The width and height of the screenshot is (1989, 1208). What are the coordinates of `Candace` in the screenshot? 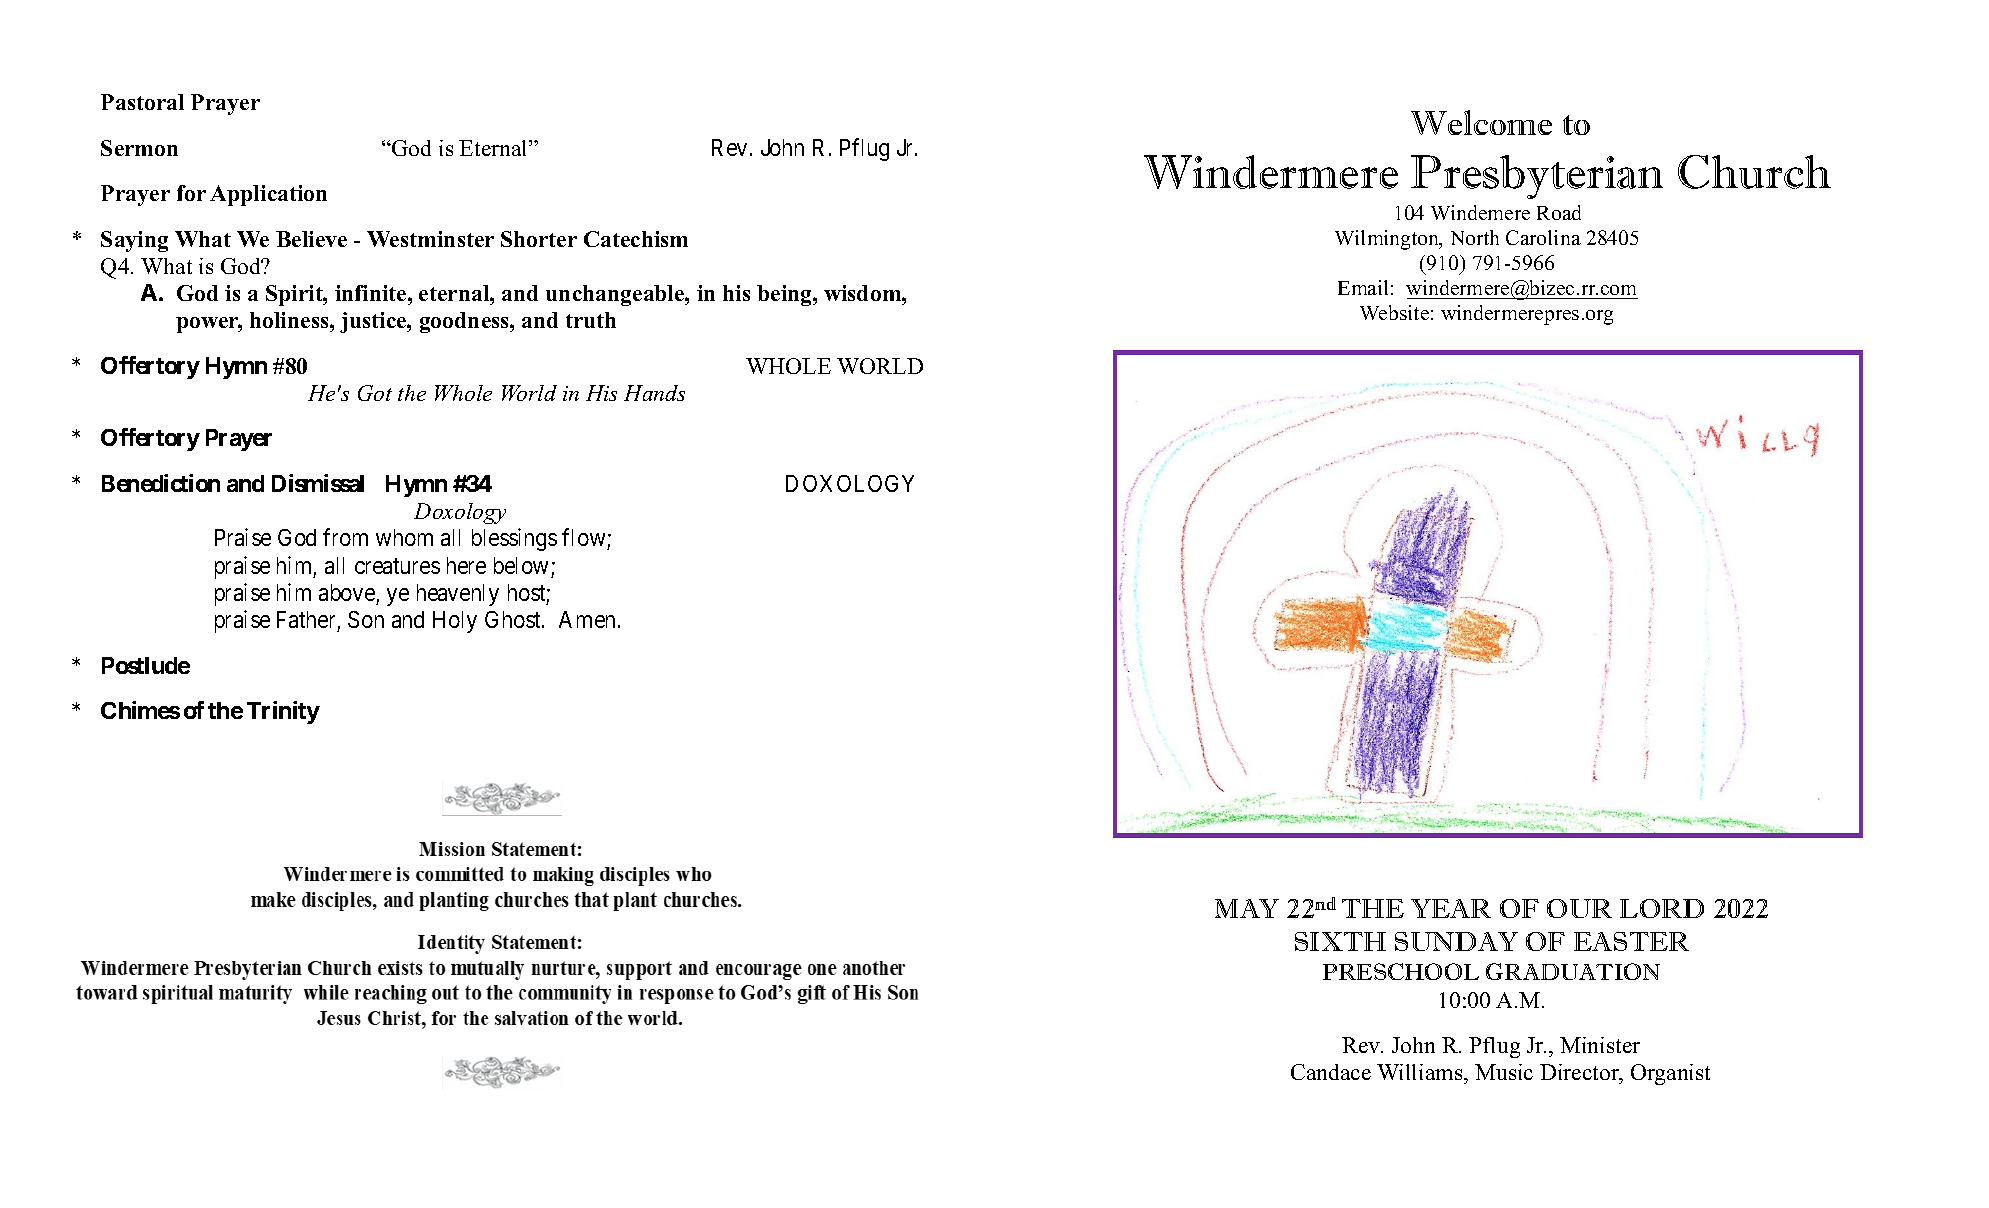 It's located at (1331, 1072).
